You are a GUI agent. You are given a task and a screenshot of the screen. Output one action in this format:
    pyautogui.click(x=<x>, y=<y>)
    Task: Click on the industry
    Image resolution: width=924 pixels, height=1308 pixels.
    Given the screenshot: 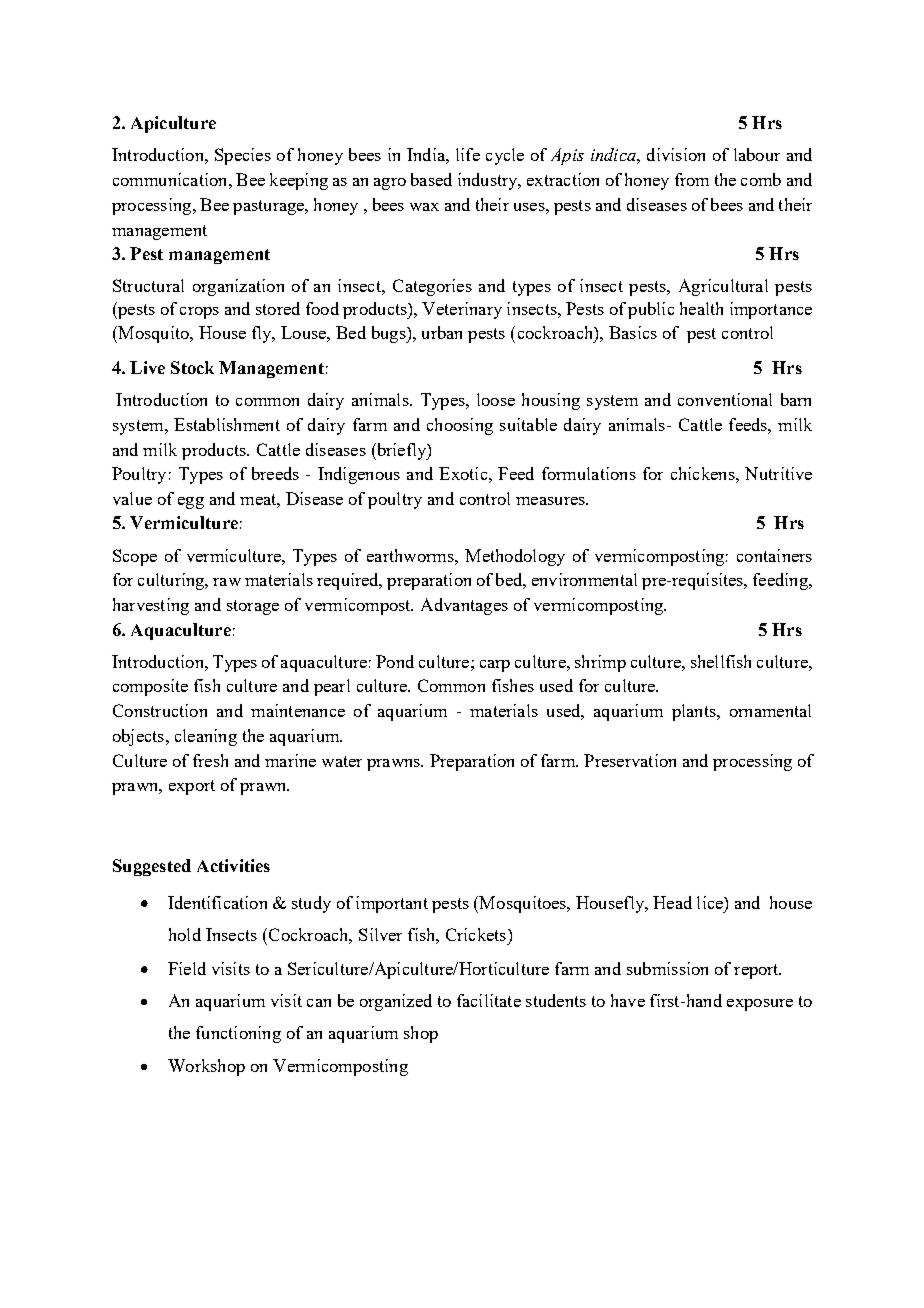 What is the action you would take?
    pyautogui.click(x=489, y=181)
